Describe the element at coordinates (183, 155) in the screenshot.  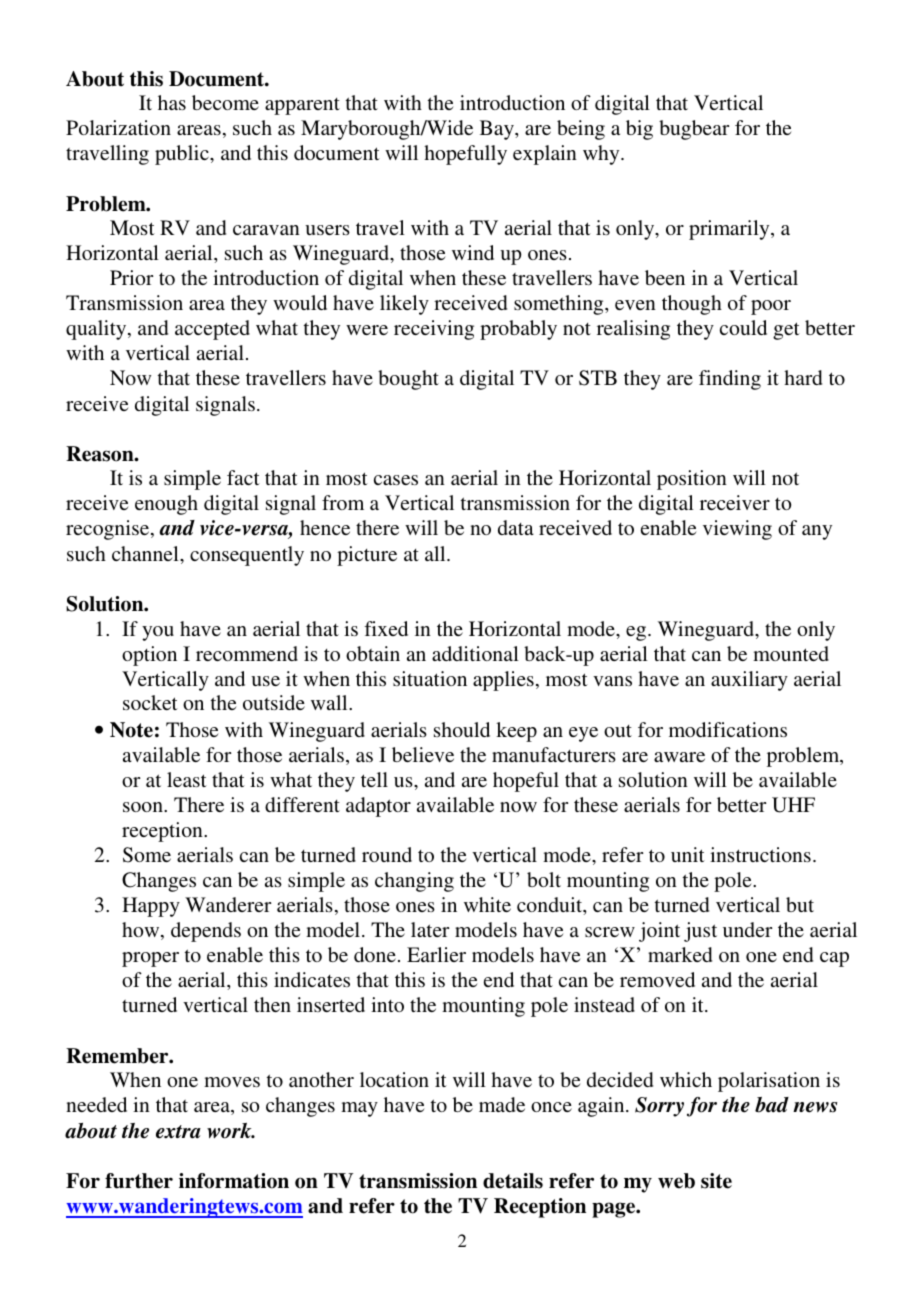
I see `public` at that location.
